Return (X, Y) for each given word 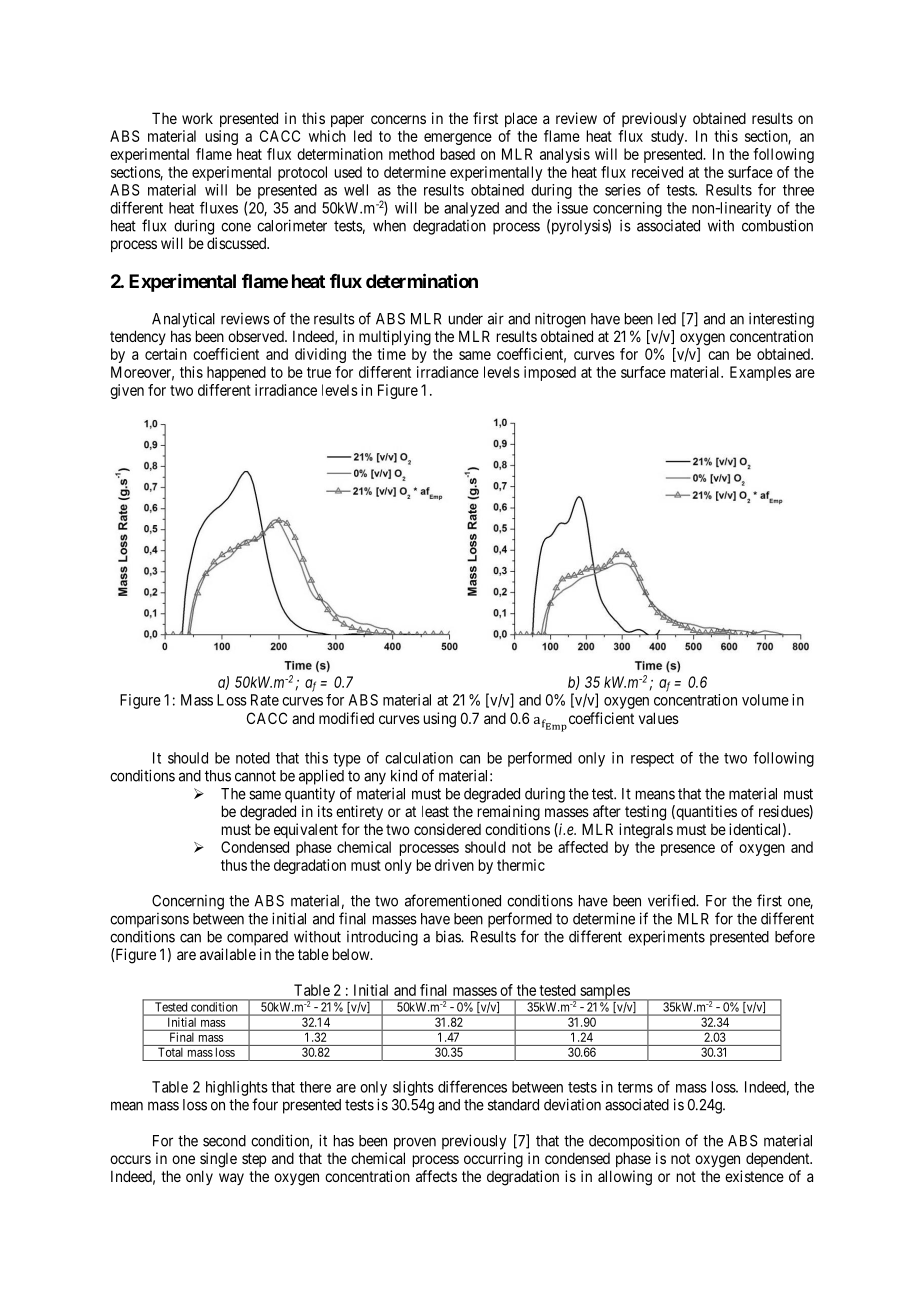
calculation (419, 758)
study (668, 137)
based (458, 154)
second (224, 1141)
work (197, 118)
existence (754, 1176)
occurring (493, 1160)
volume (765, 700)
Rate (265, 700)
